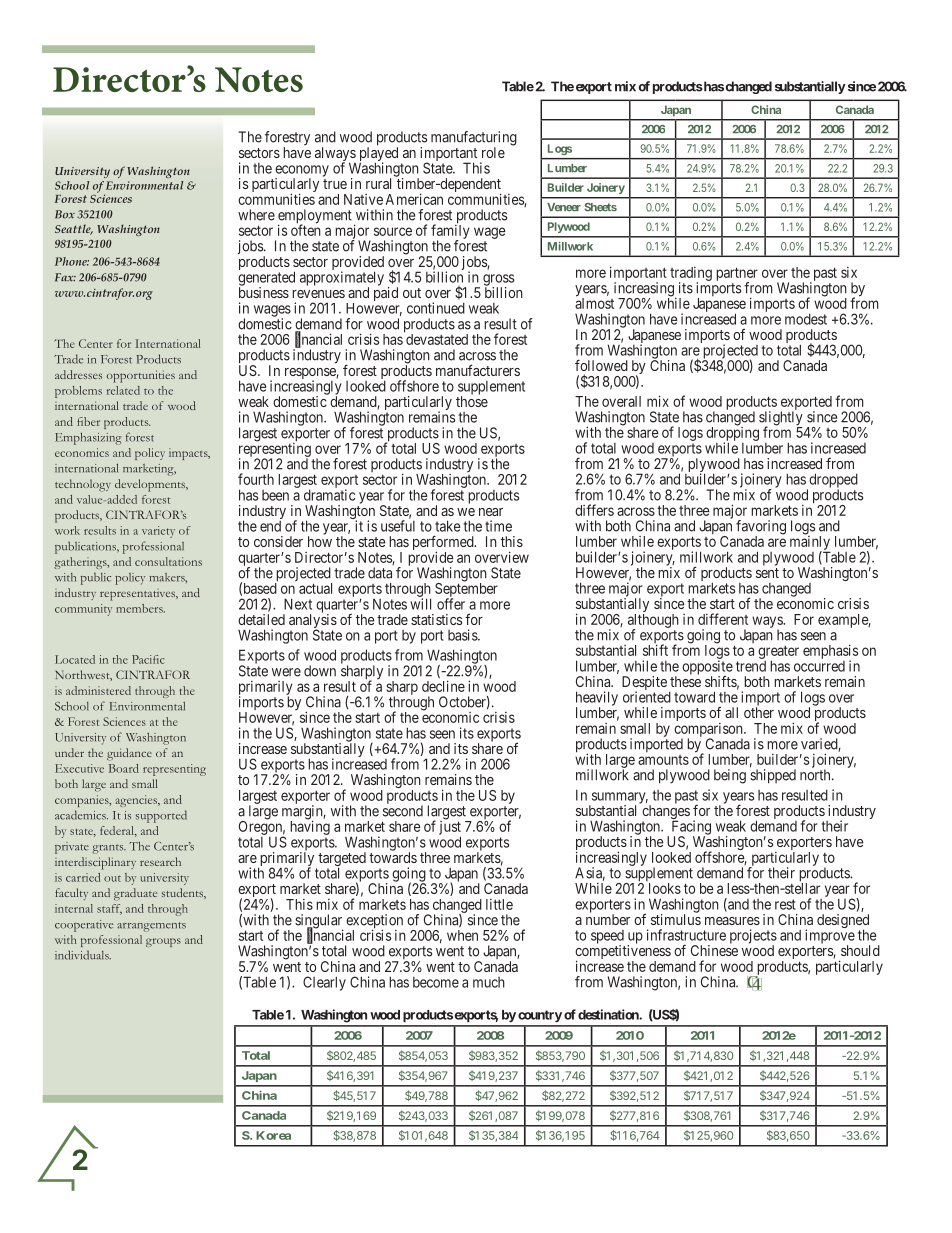 The width and height of the image is (952, 1233). Describe the element at coordinates (737, 275) in the image. I see `partner` at that location.
